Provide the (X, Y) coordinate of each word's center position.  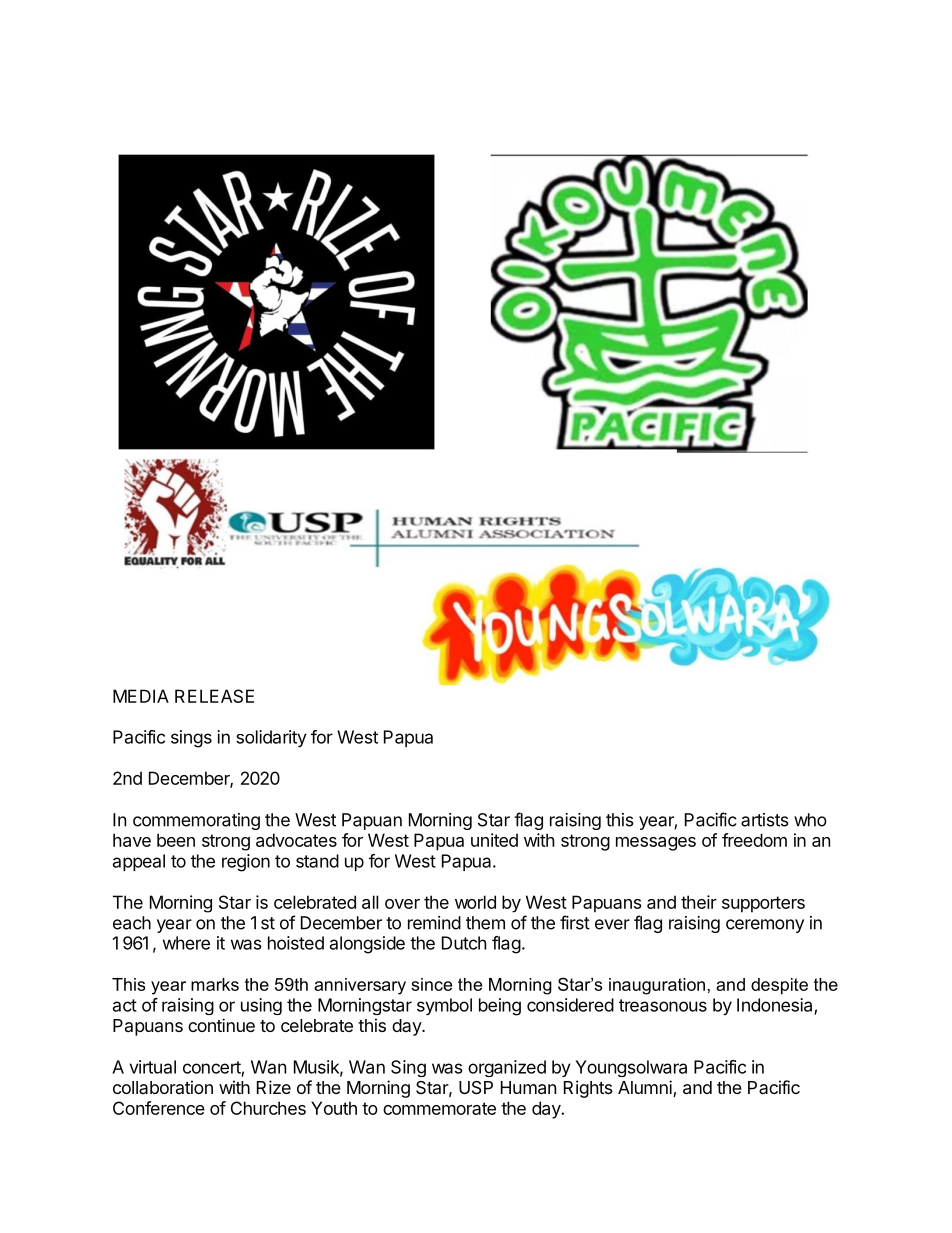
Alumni (646, 1088)
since (431, 984)
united (494, 840)
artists (765, 820)
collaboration (163, 1087)
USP (476, 1088)
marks (215, 984)
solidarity (271, 738)
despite (779, 986)
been (176, 840)
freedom (754, 840)
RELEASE (214, 696)
